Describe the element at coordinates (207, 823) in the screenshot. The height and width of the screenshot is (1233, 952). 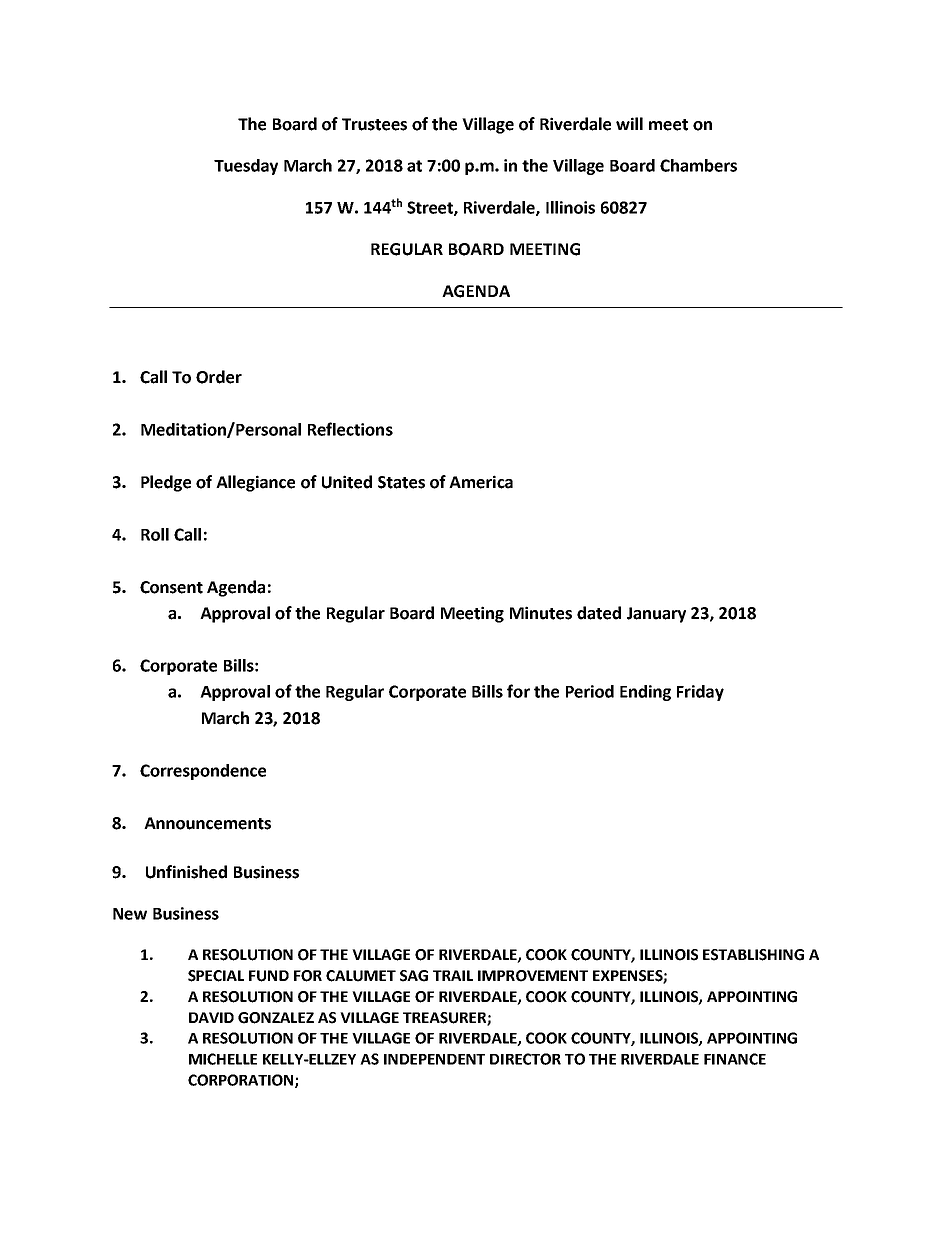
I see `Announcements` at that location.
